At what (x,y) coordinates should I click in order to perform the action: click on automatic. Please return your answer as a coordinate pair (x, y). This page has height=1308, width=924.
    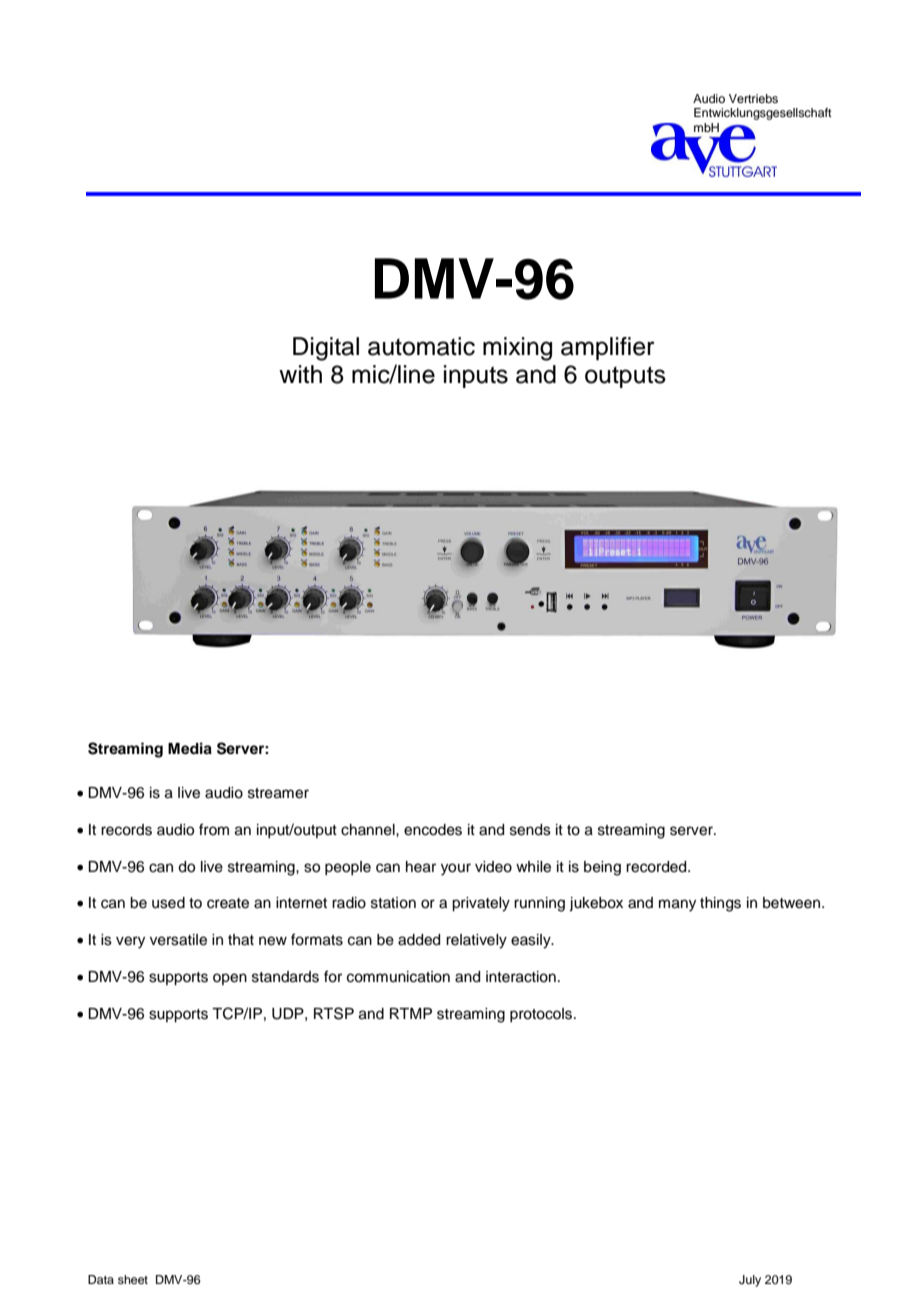
    Looking at the image, I should click on (421, 346).
